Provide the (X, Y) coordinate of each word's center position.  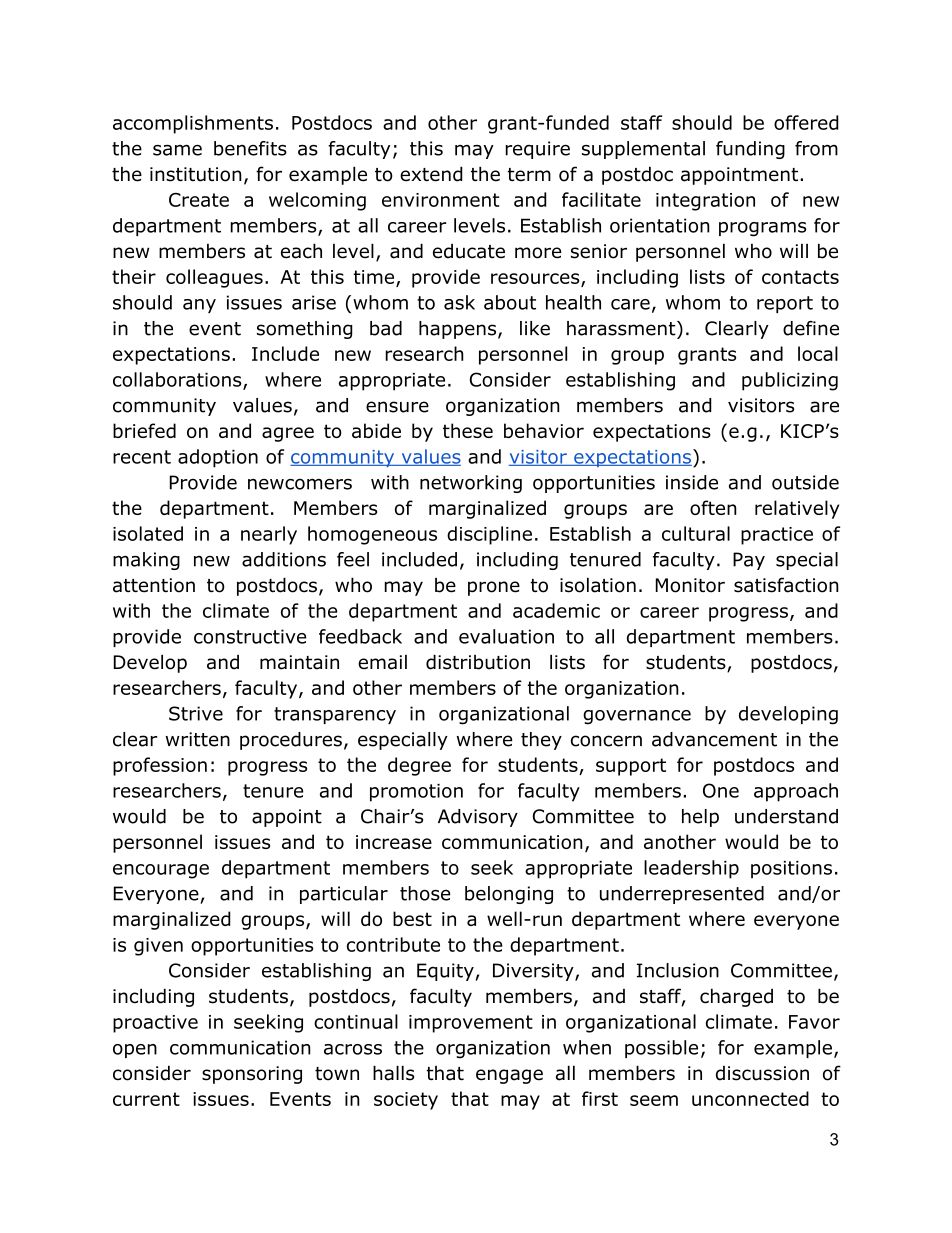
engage (509, 1076)
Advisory (478, 818)
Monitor (690, 585)
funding (750, 150)
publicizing (790, 381)
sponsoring (252, 1075)
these (468, 430)
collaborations (178, 380)
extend (431, 174)
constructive (250, 636)
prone (494, 588)
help (700, 818)
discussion (762, 1073)
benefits (250, 148)
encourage (161, 871)
